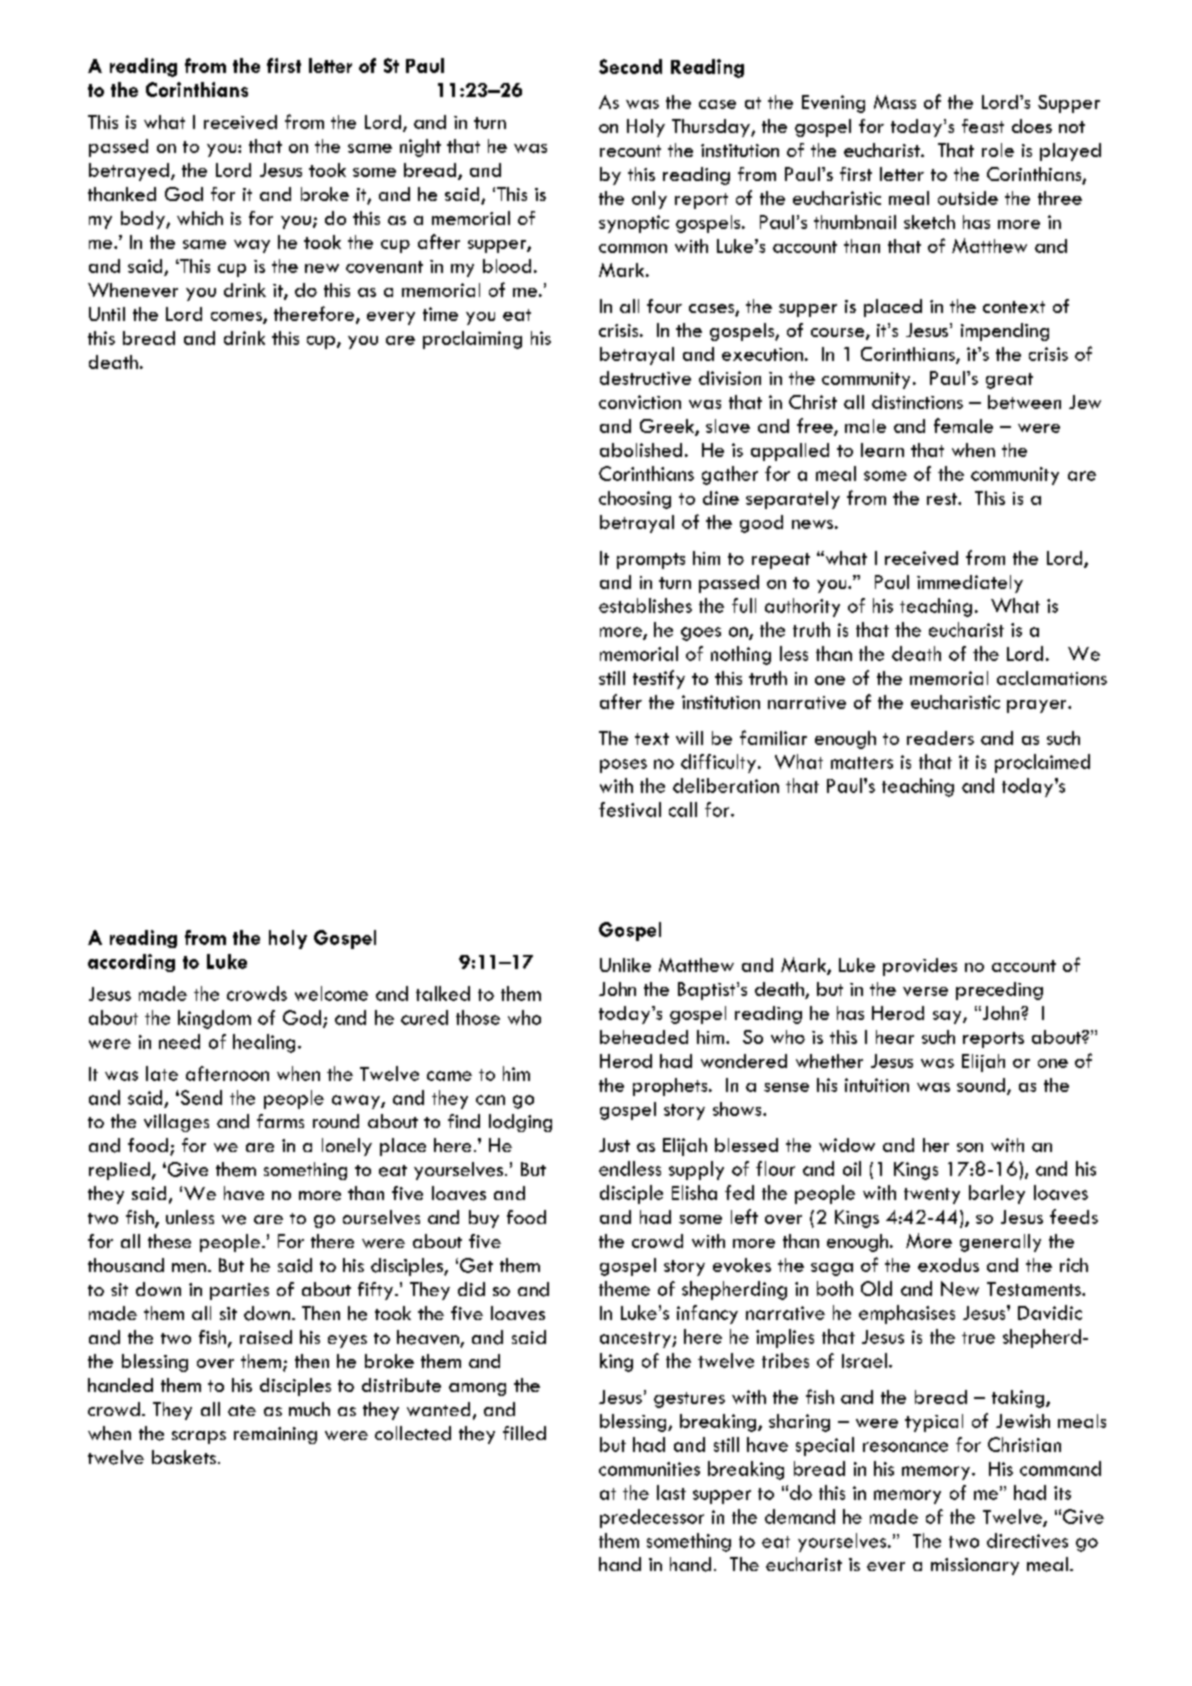  I want to click on festival, so click(630, 809).
